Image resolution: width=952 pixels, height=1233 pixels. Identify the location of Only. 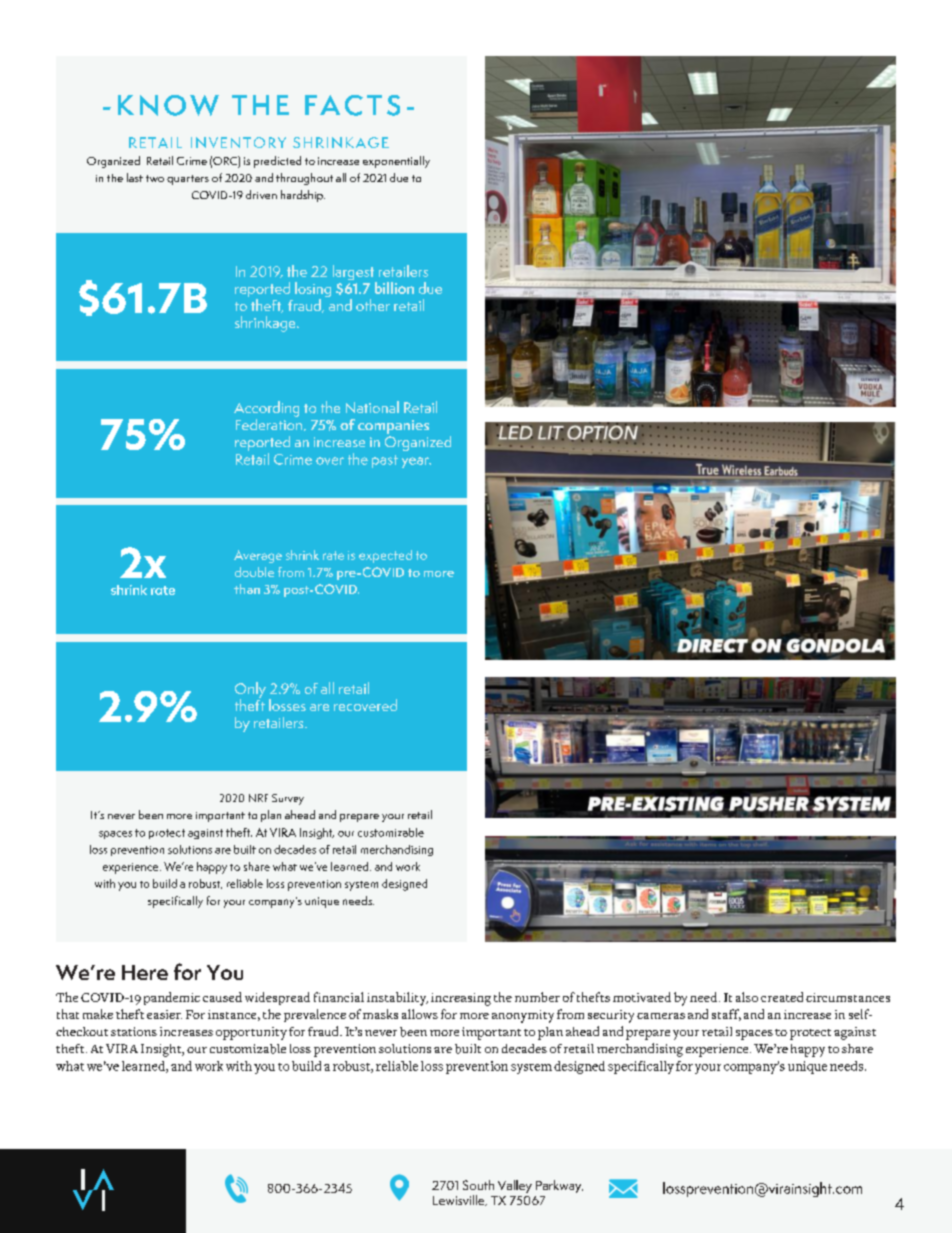
(250, 691).
